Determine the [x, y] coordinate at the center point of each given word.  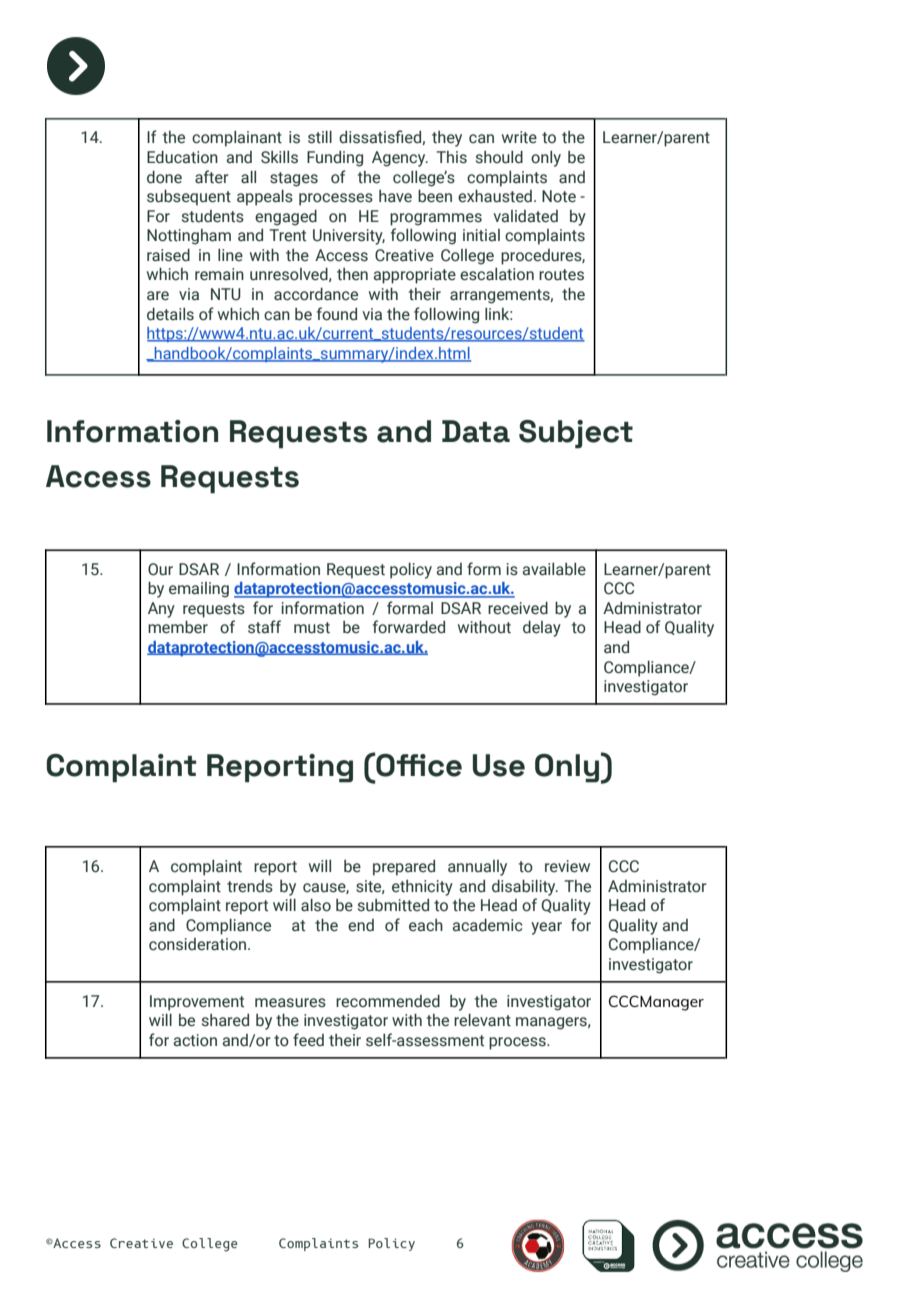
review [567, 866]
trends [250, 886]
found [337, 314]
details [170, 314]
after [212, 177]
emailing [199, 590]
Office [418, 764]
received [518, 608]
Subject [576, 434]
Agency [400, 159]
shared [225, 1020]
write [519, 137]
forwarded [409, 627]
